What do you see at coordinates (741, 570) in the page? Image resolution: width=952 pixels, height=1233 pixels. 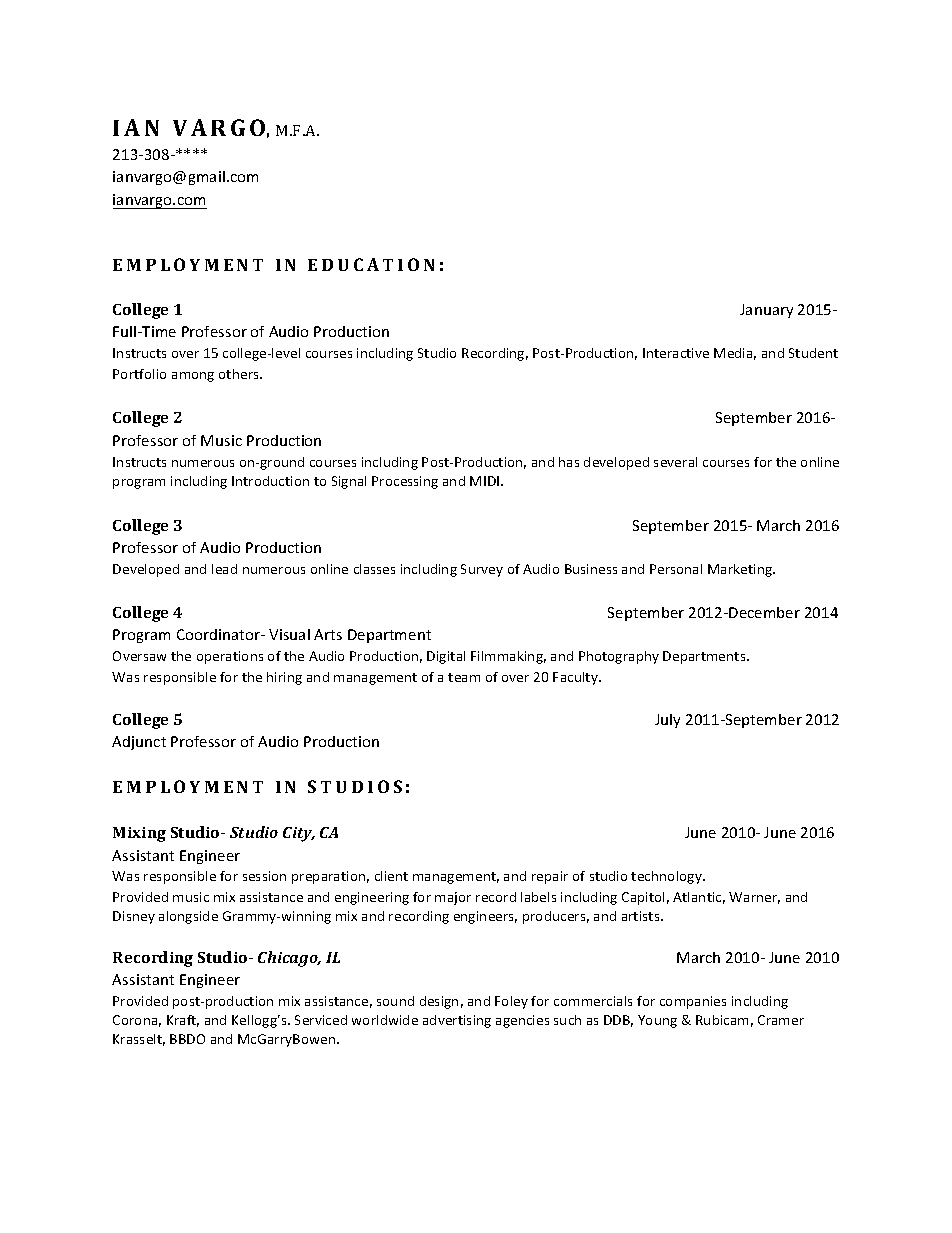 I see `Marketing` at bounding box center [741, 570].
